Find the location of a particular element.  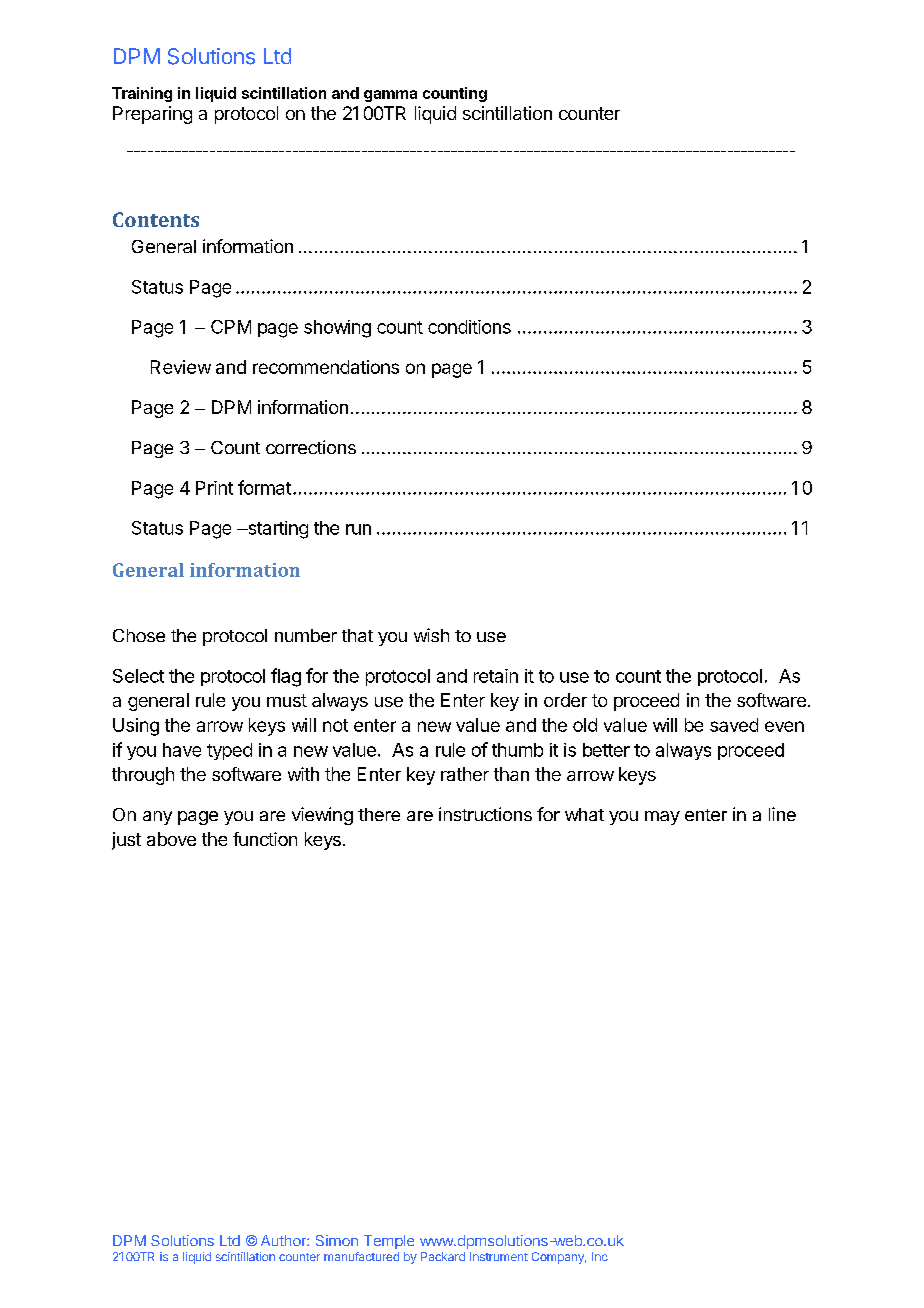

retain is located at coordinates (496, 676).
